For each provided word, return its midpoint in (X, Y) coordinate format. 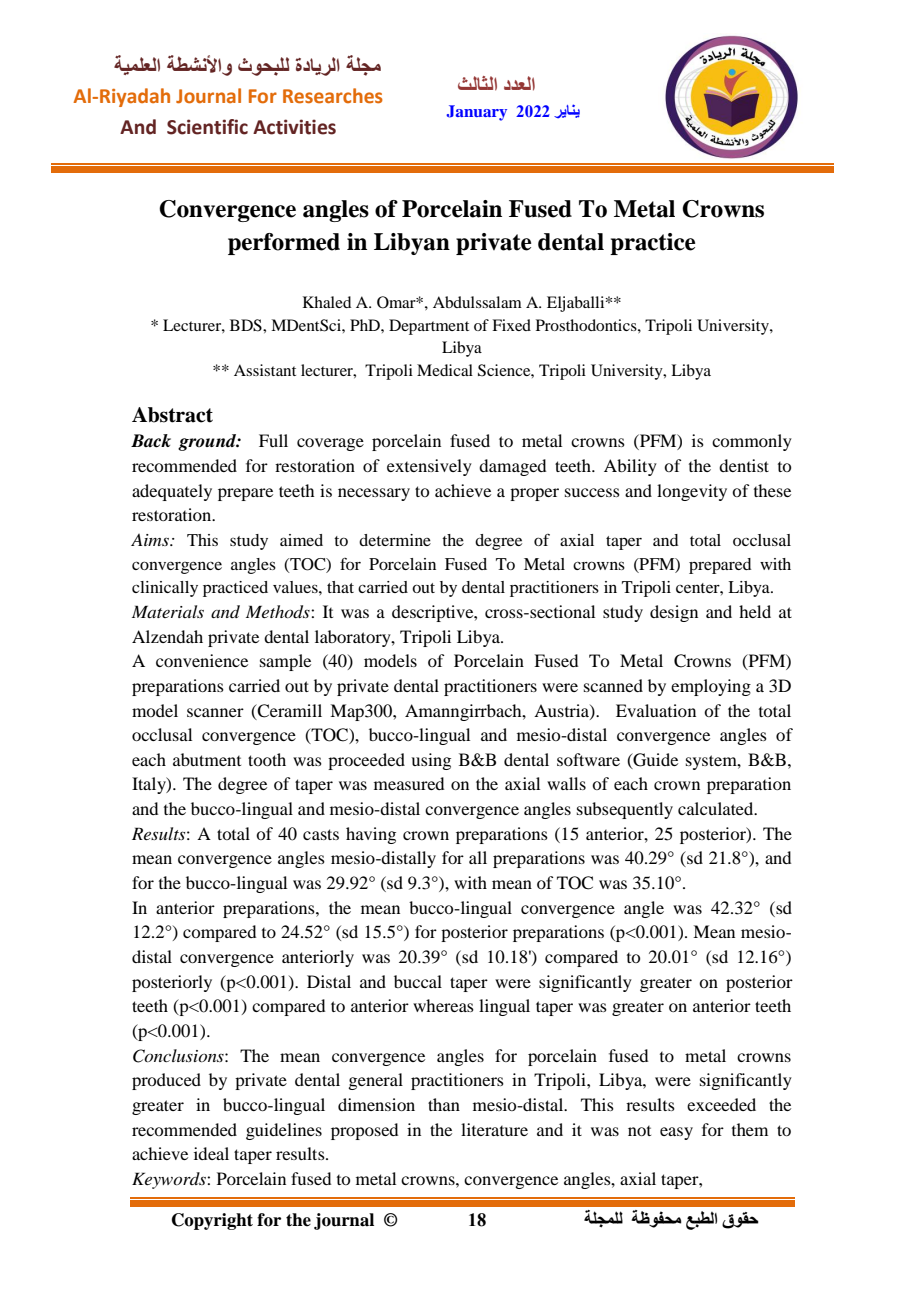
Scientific (207, 127)
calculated (717, 808)
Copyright (212, 1221)
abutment (207, 759)
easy (676, 1133)
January (476, 113)
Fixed (511, 325)
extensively (429, 467)
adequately (172, 492)
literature (494, 1129)
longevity (692, 492)
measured (409, 783)
